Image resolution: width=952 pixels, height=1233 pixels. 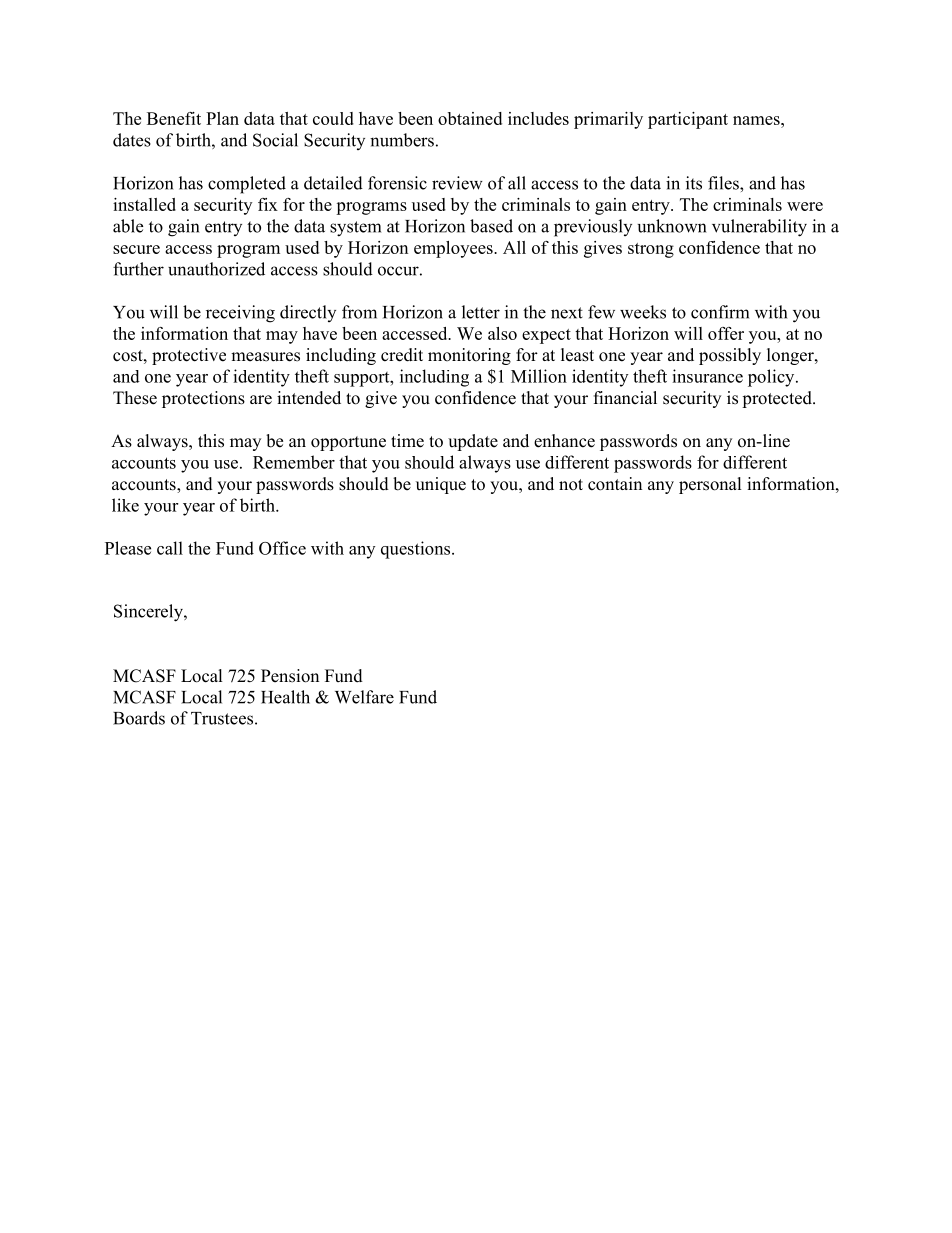 I want to click on offer, so click(x=726, y=333).
